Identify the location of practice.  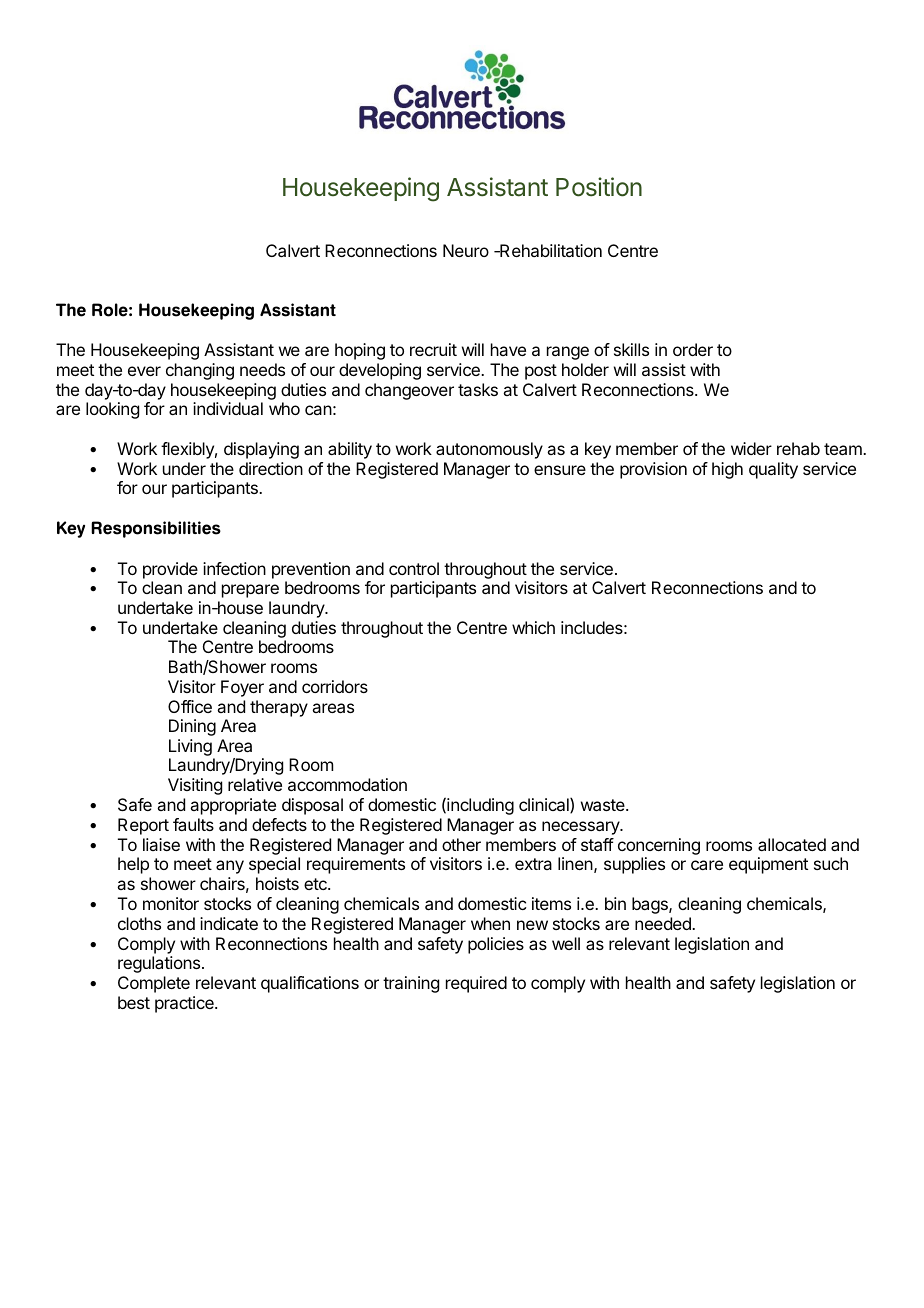
(185, 1004).
